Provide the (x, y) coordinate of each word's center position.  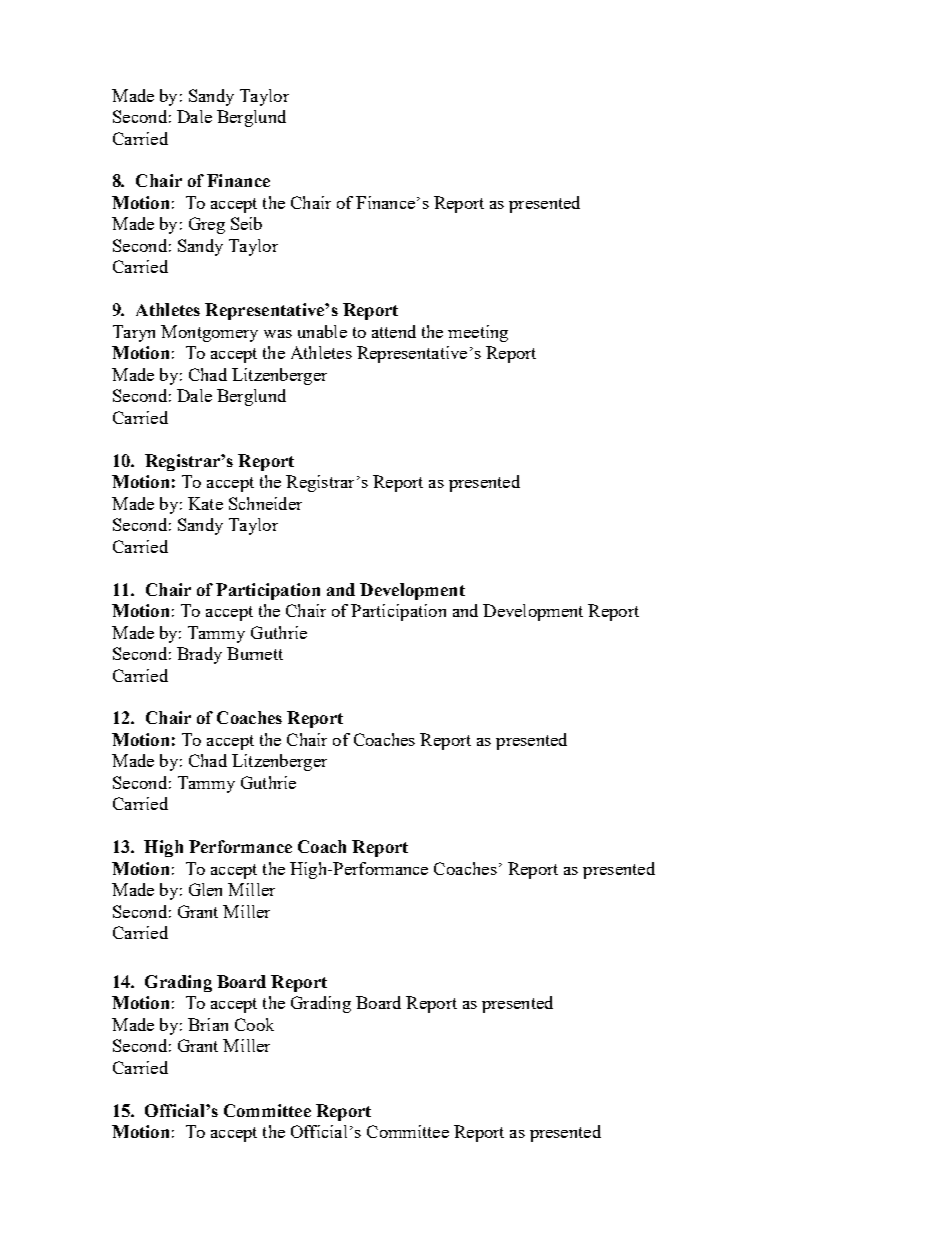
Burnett (255, 653)
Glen (205, 889)
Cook (254, 1024)
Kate (205, 503)
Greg (207, 225)
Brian (208, 1024)
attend (394, 331)
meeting (478, 333)
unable (322, 331)
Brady (199, 655)
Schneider (265, 503)
